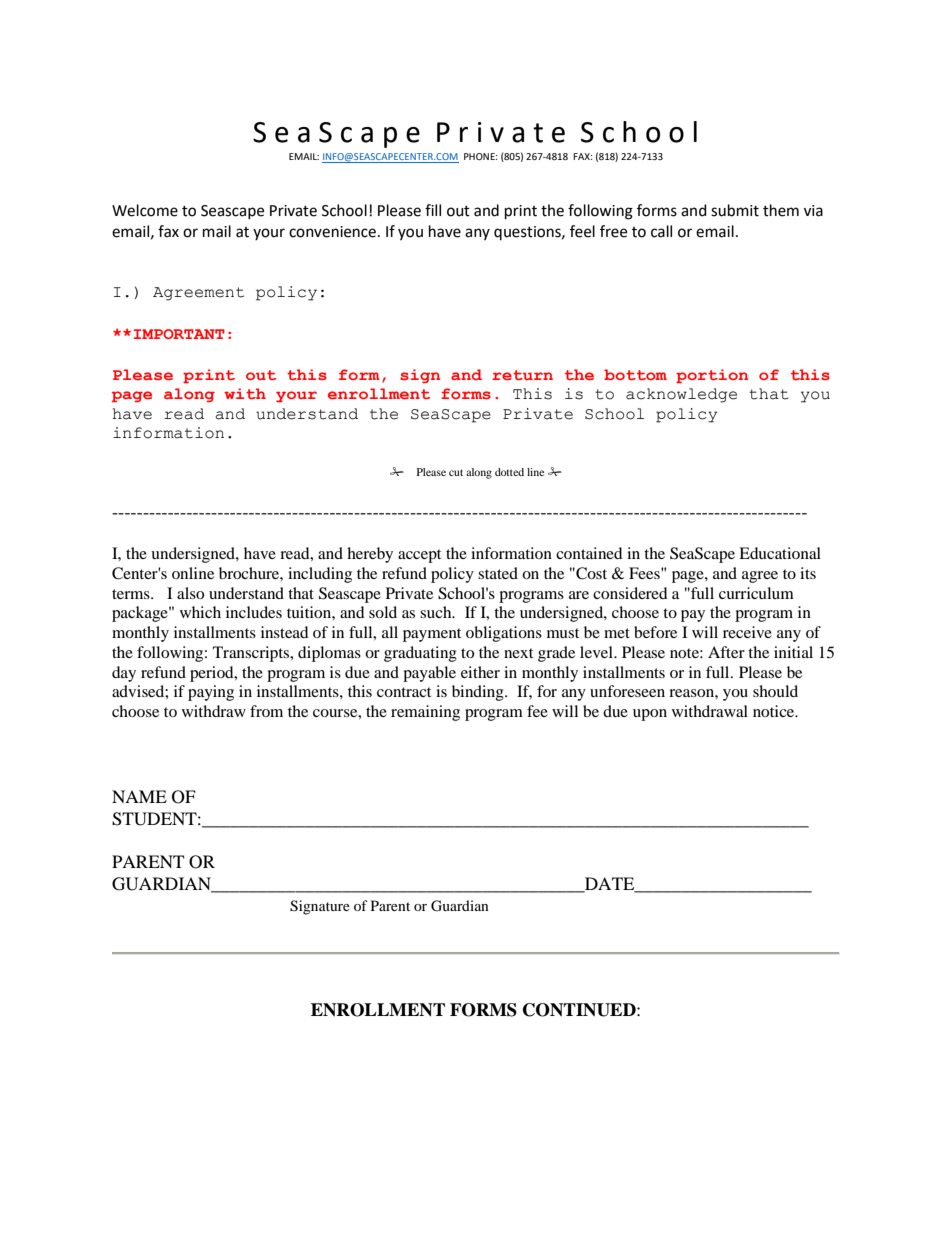  I want to click on Educational, so click(780, 553).
